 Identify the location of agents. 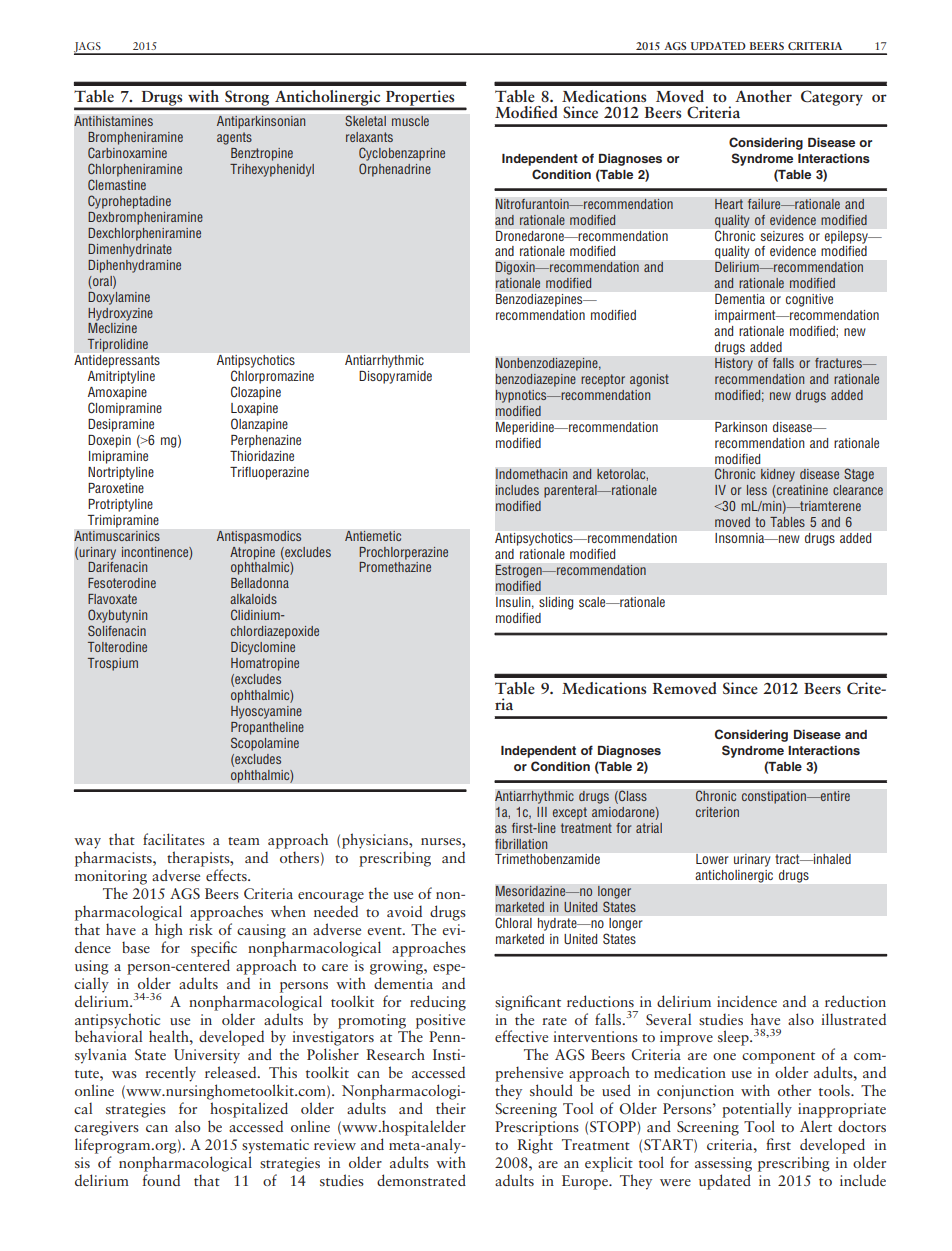
(234, 138).
